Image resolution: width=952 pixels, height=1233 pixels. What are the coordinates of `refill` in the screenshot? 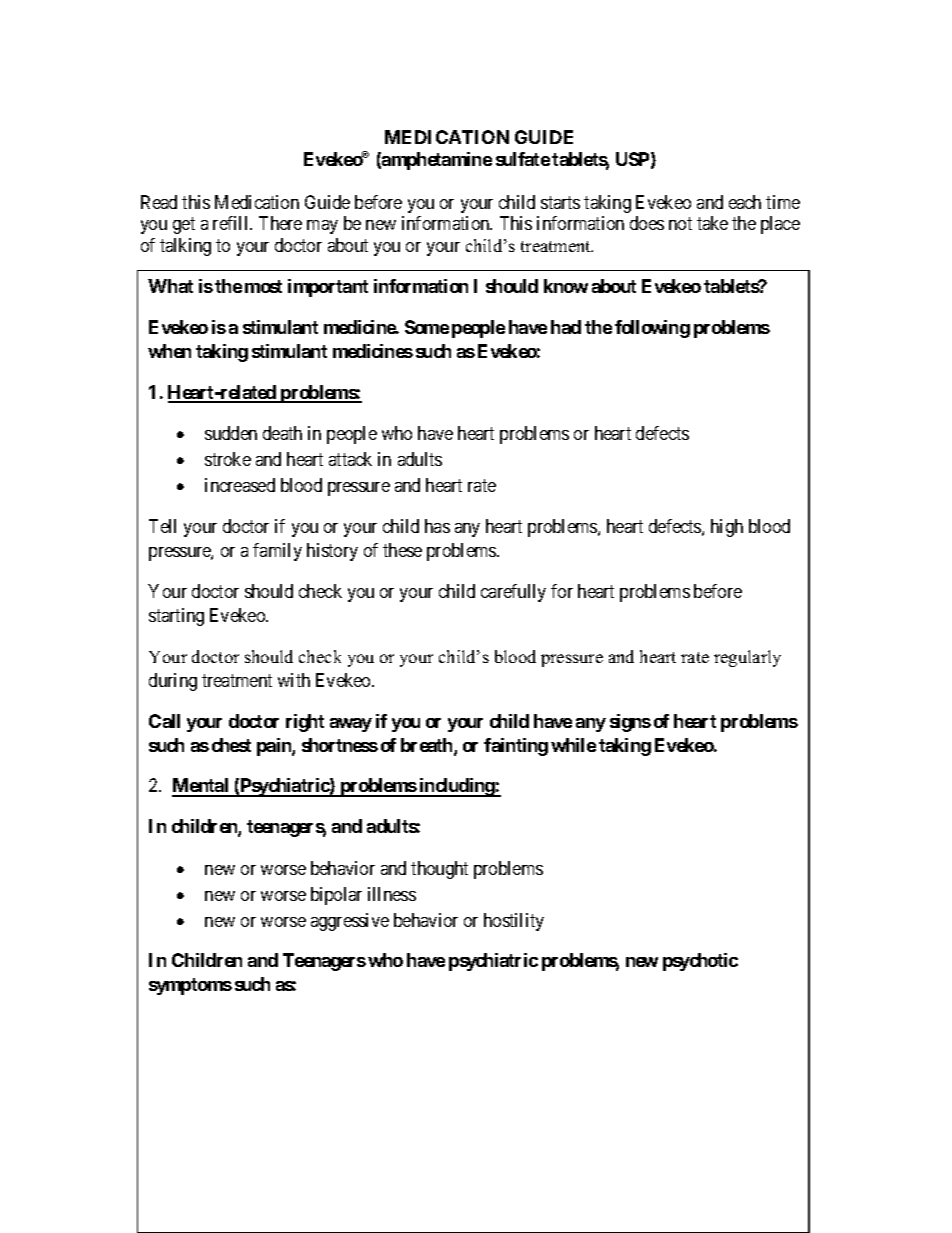 It's located at (232, 223).
